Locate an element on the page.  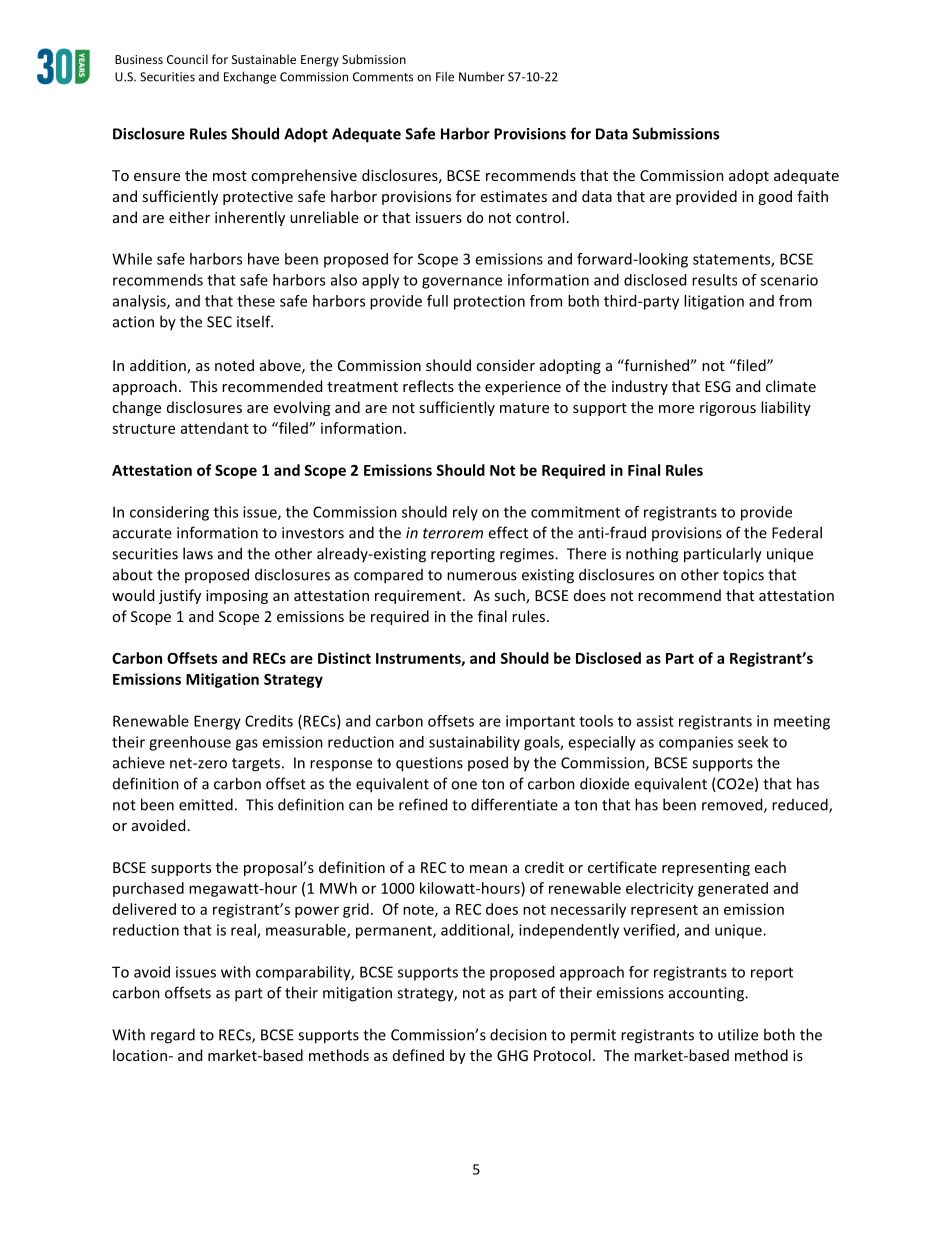
regard is located at coordinates (173, 1036).
